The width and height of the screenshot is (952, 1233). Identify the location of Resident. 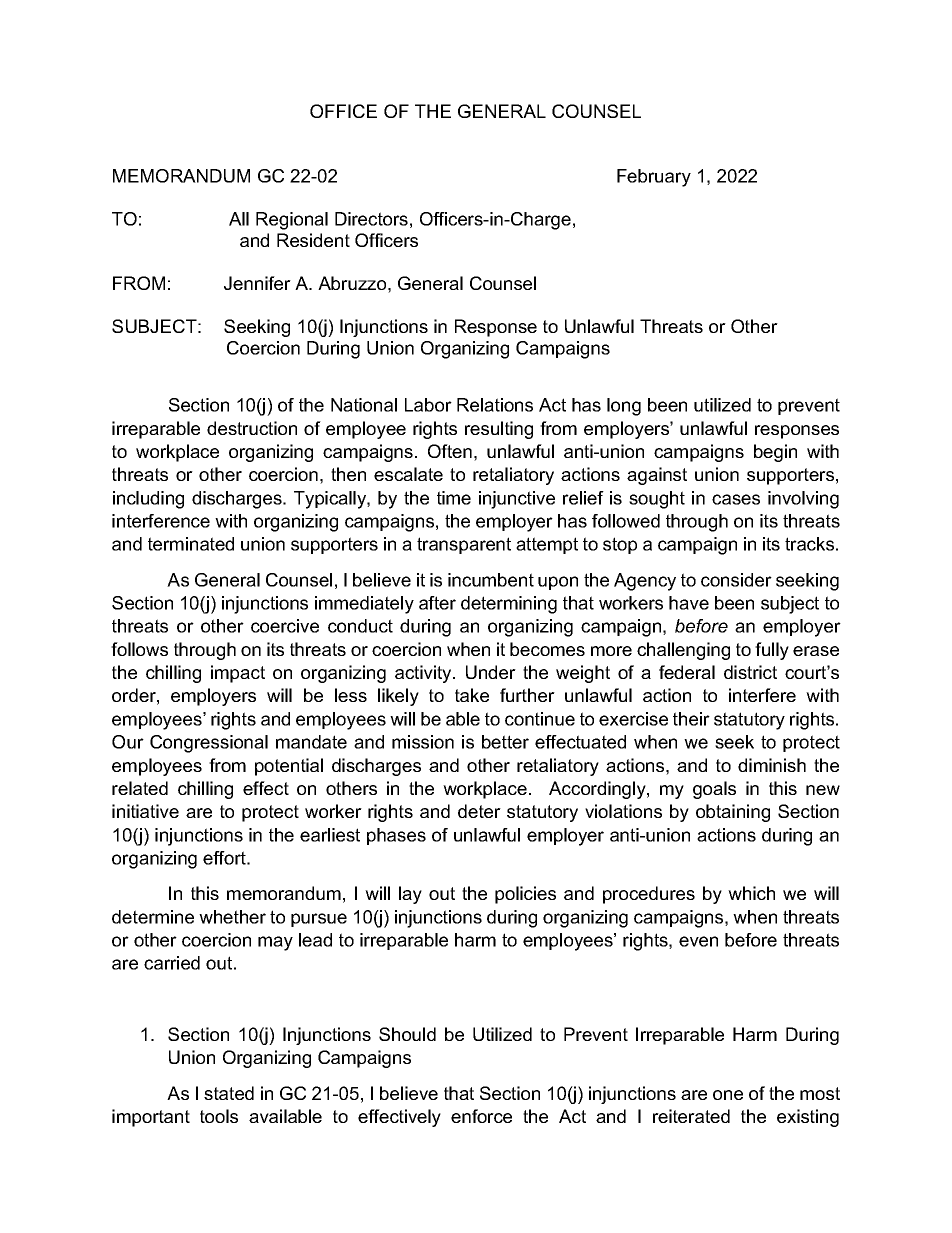
(313, 240).
